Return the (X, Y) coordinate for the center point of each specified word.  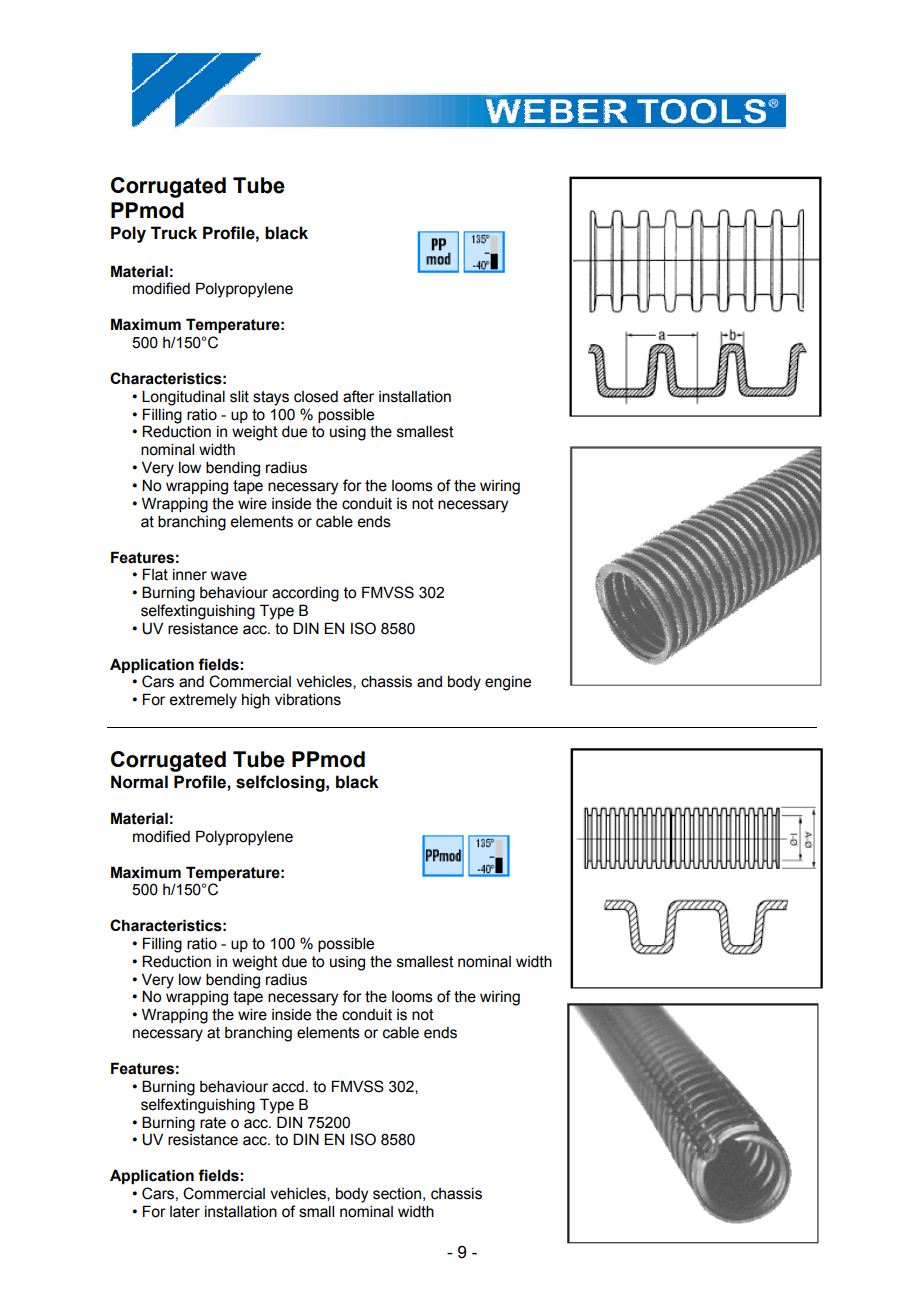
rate (213, 1123)
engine (508, 683)
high (256, 701)
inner (190, 575)
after (358, 396)
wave (229, 576)
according (305, 594)
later (185, 1212)
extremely (203, 701)
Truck (174, 233)
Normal (139, 782)
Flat (155, 574)
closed (316, 397)
